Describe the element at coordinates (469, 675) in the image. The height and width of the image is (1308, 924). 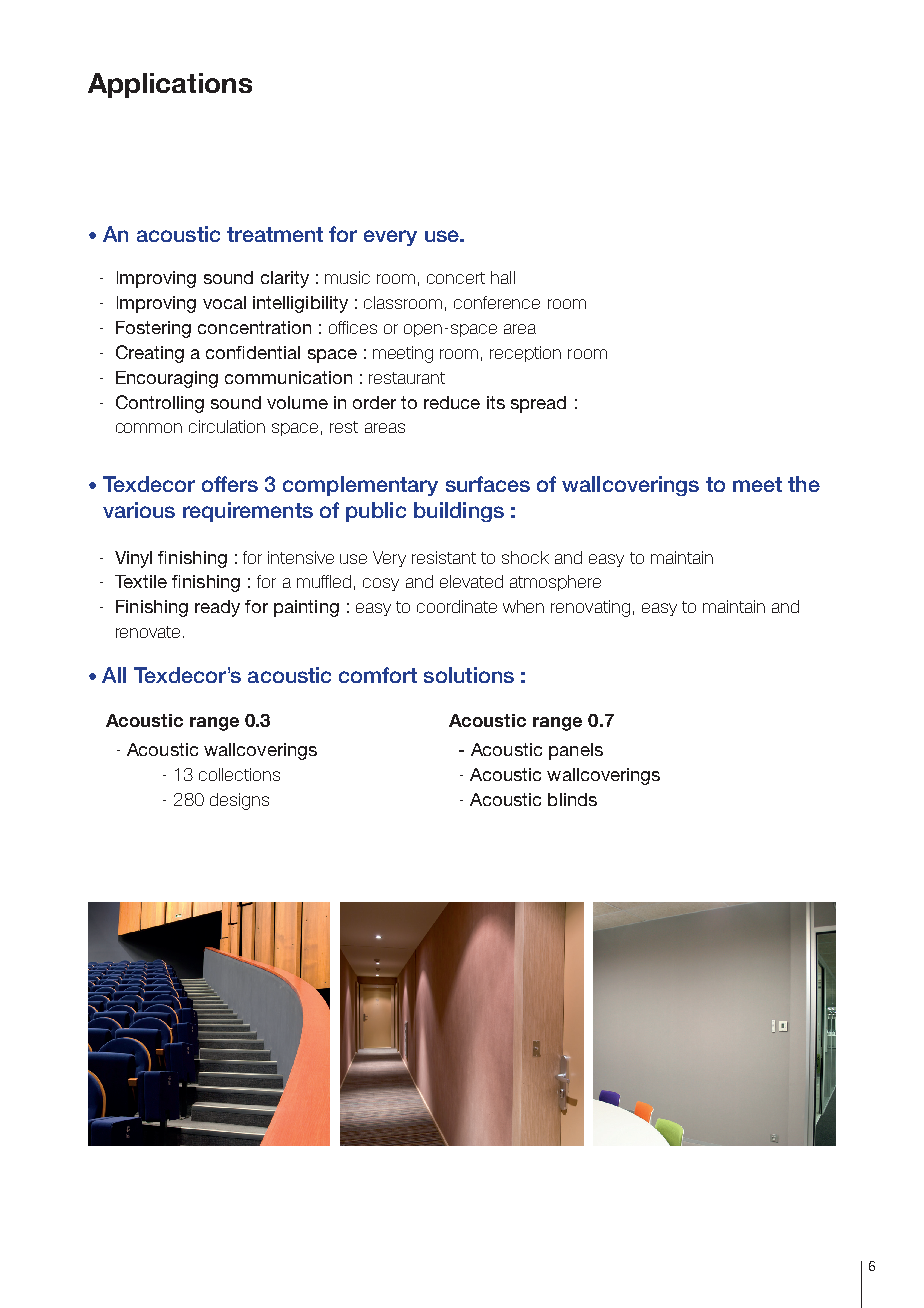
I see `solutions` at that location.
